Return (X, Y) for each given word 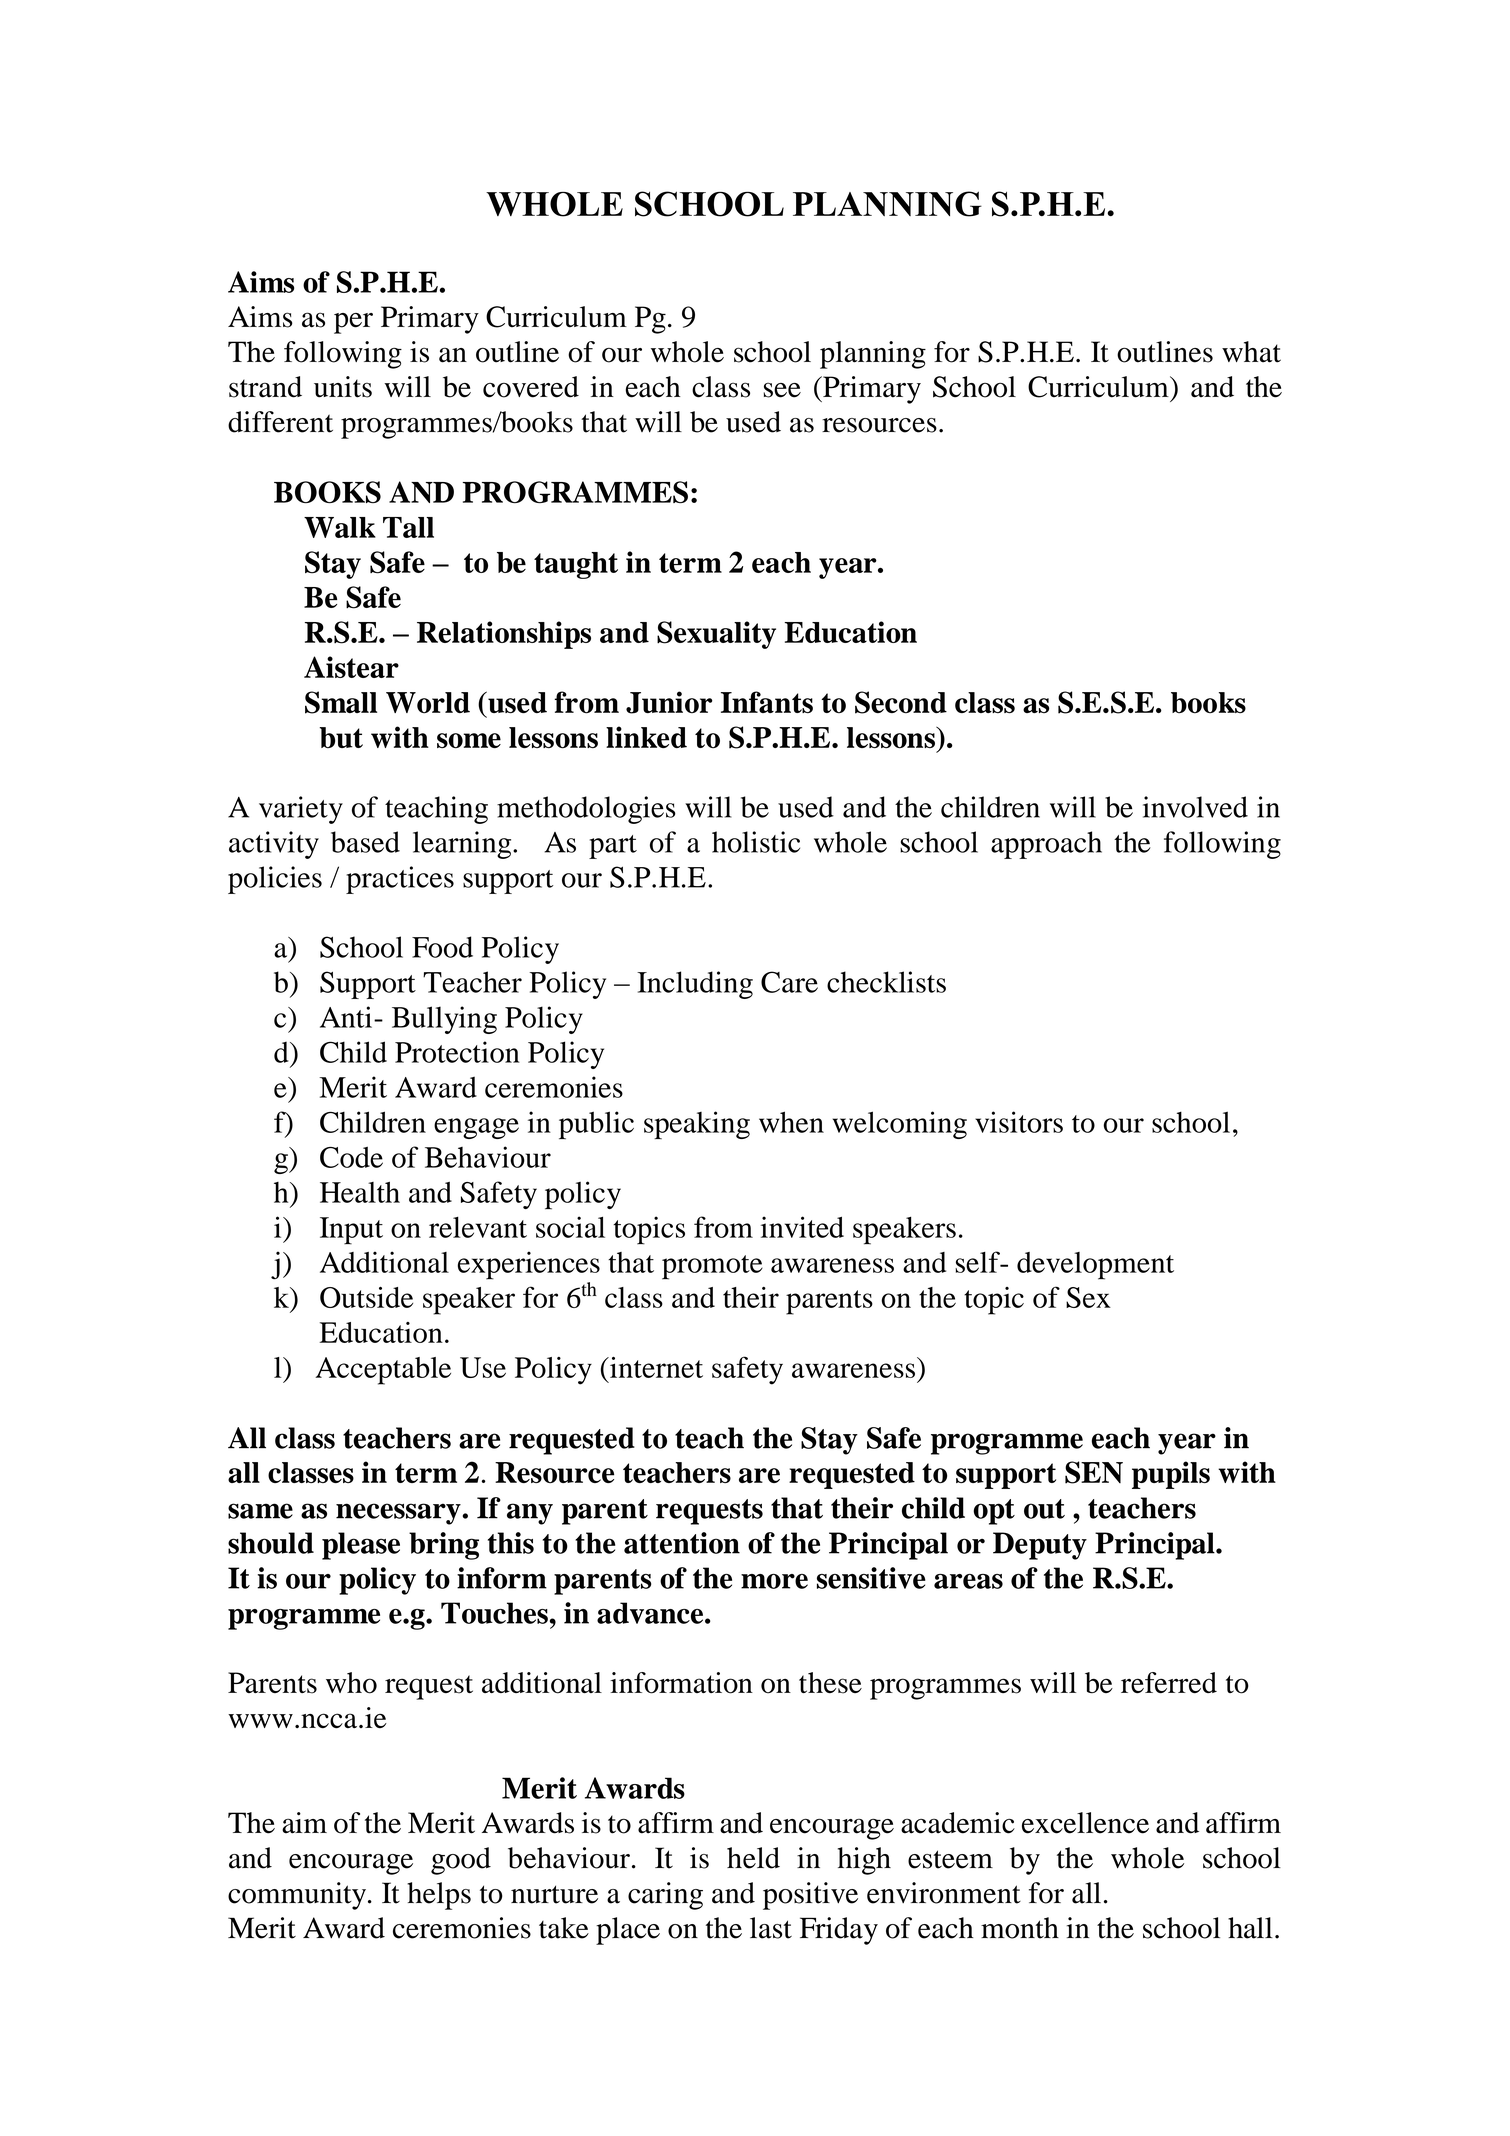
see (782, 390)
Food (442, 947)
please (361, 1546)
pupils (1171, 1475)
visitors (1019, 1122)
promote (712, 1267)
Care (789, 982)
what (1251, 352)
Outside (366, 1297)
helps (439, 1896)
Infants (767, 702)
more (774, 1581)
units (343, 387)
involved (1195, 807)
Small (341, 702)
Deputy (1040, 1546)
